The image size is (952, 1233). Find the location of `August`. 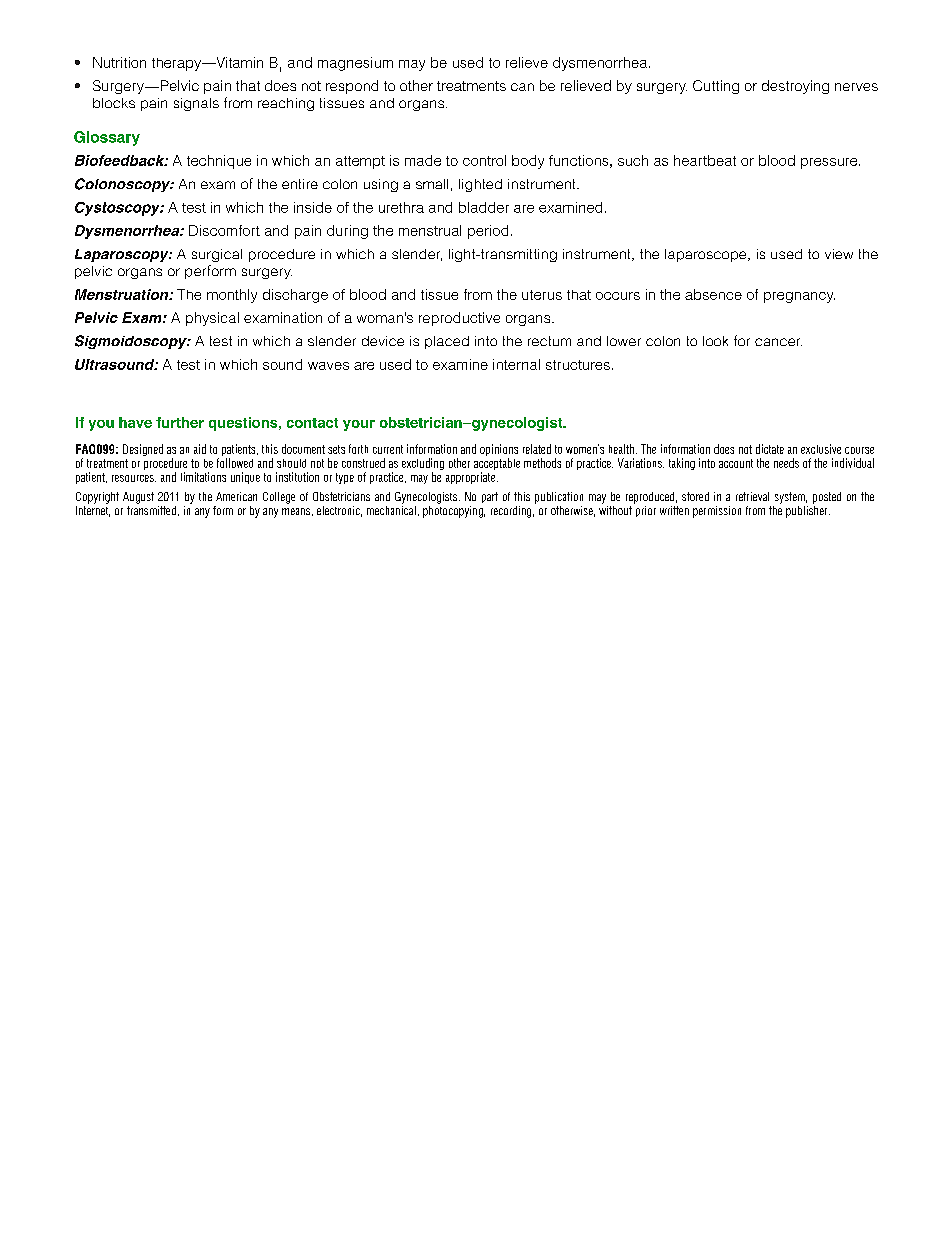

August is located at coordinates (138, 498).
